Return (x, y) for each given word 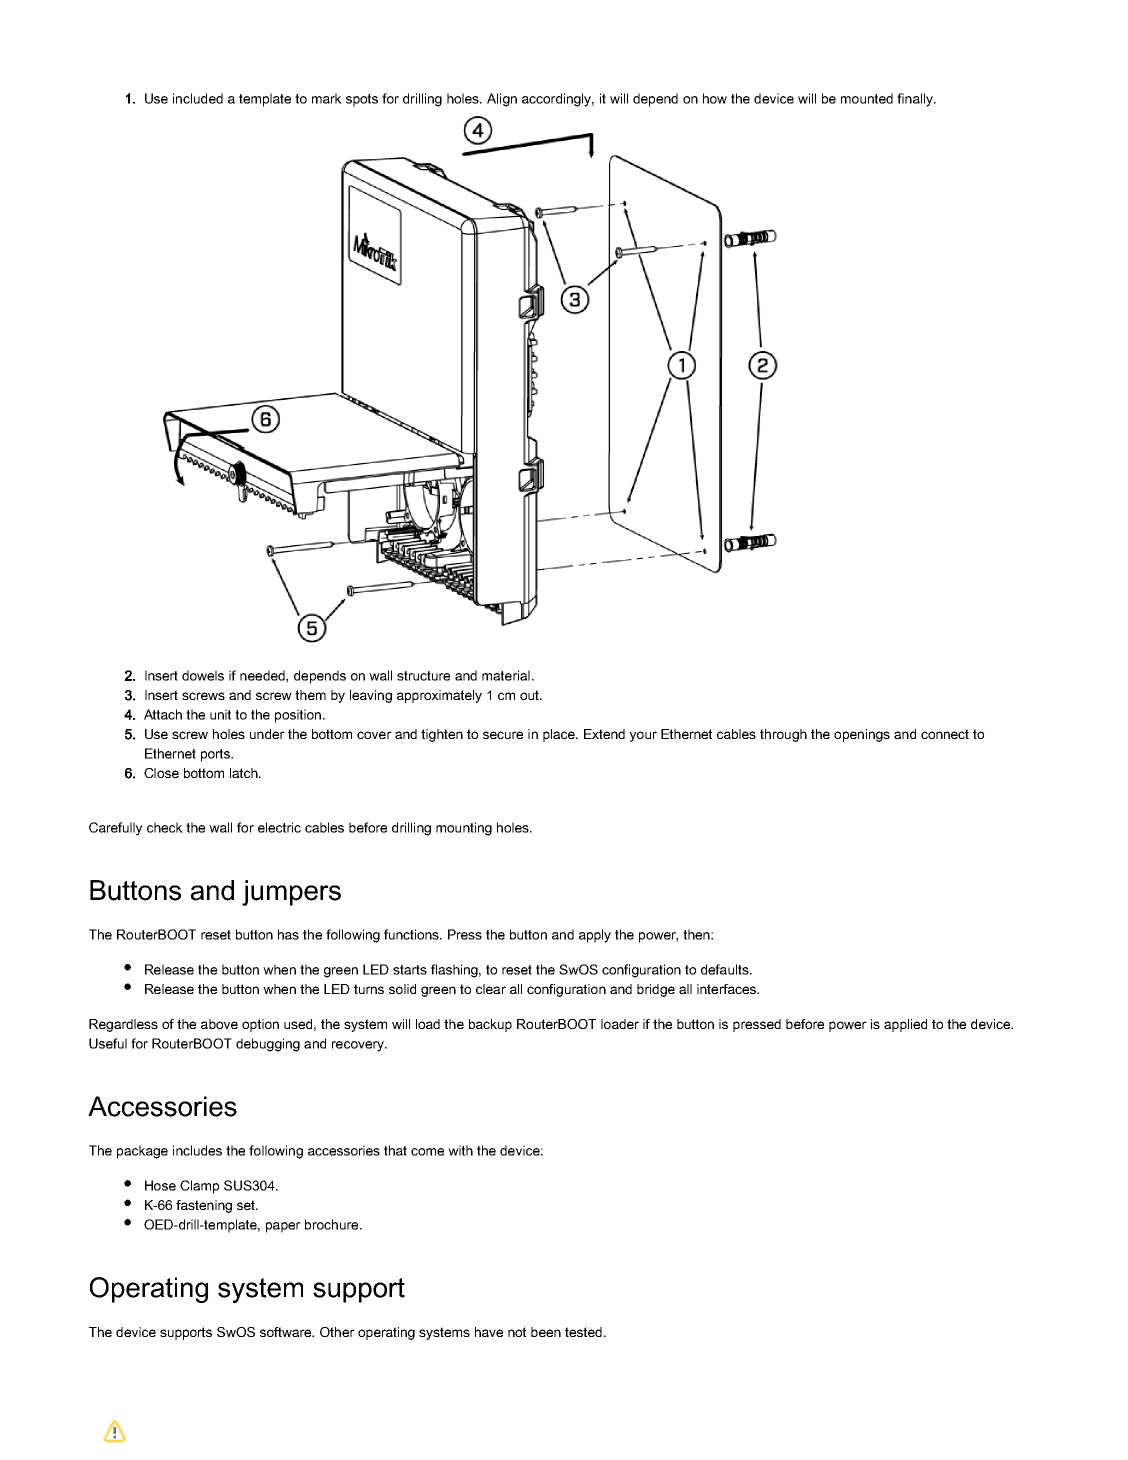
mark (327, 98)
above (219, 1024)
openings (862, 735)
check (165, 827)
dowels (203, 675)
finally (916, 100)
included (198, 98)
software (287, 1332)
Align (502, 100)
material (506, 675)
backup (490, 1025)
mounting (464, 829)
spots (362, 100)
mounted (867, 98)
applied (905, 1025)
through (783, 735)
